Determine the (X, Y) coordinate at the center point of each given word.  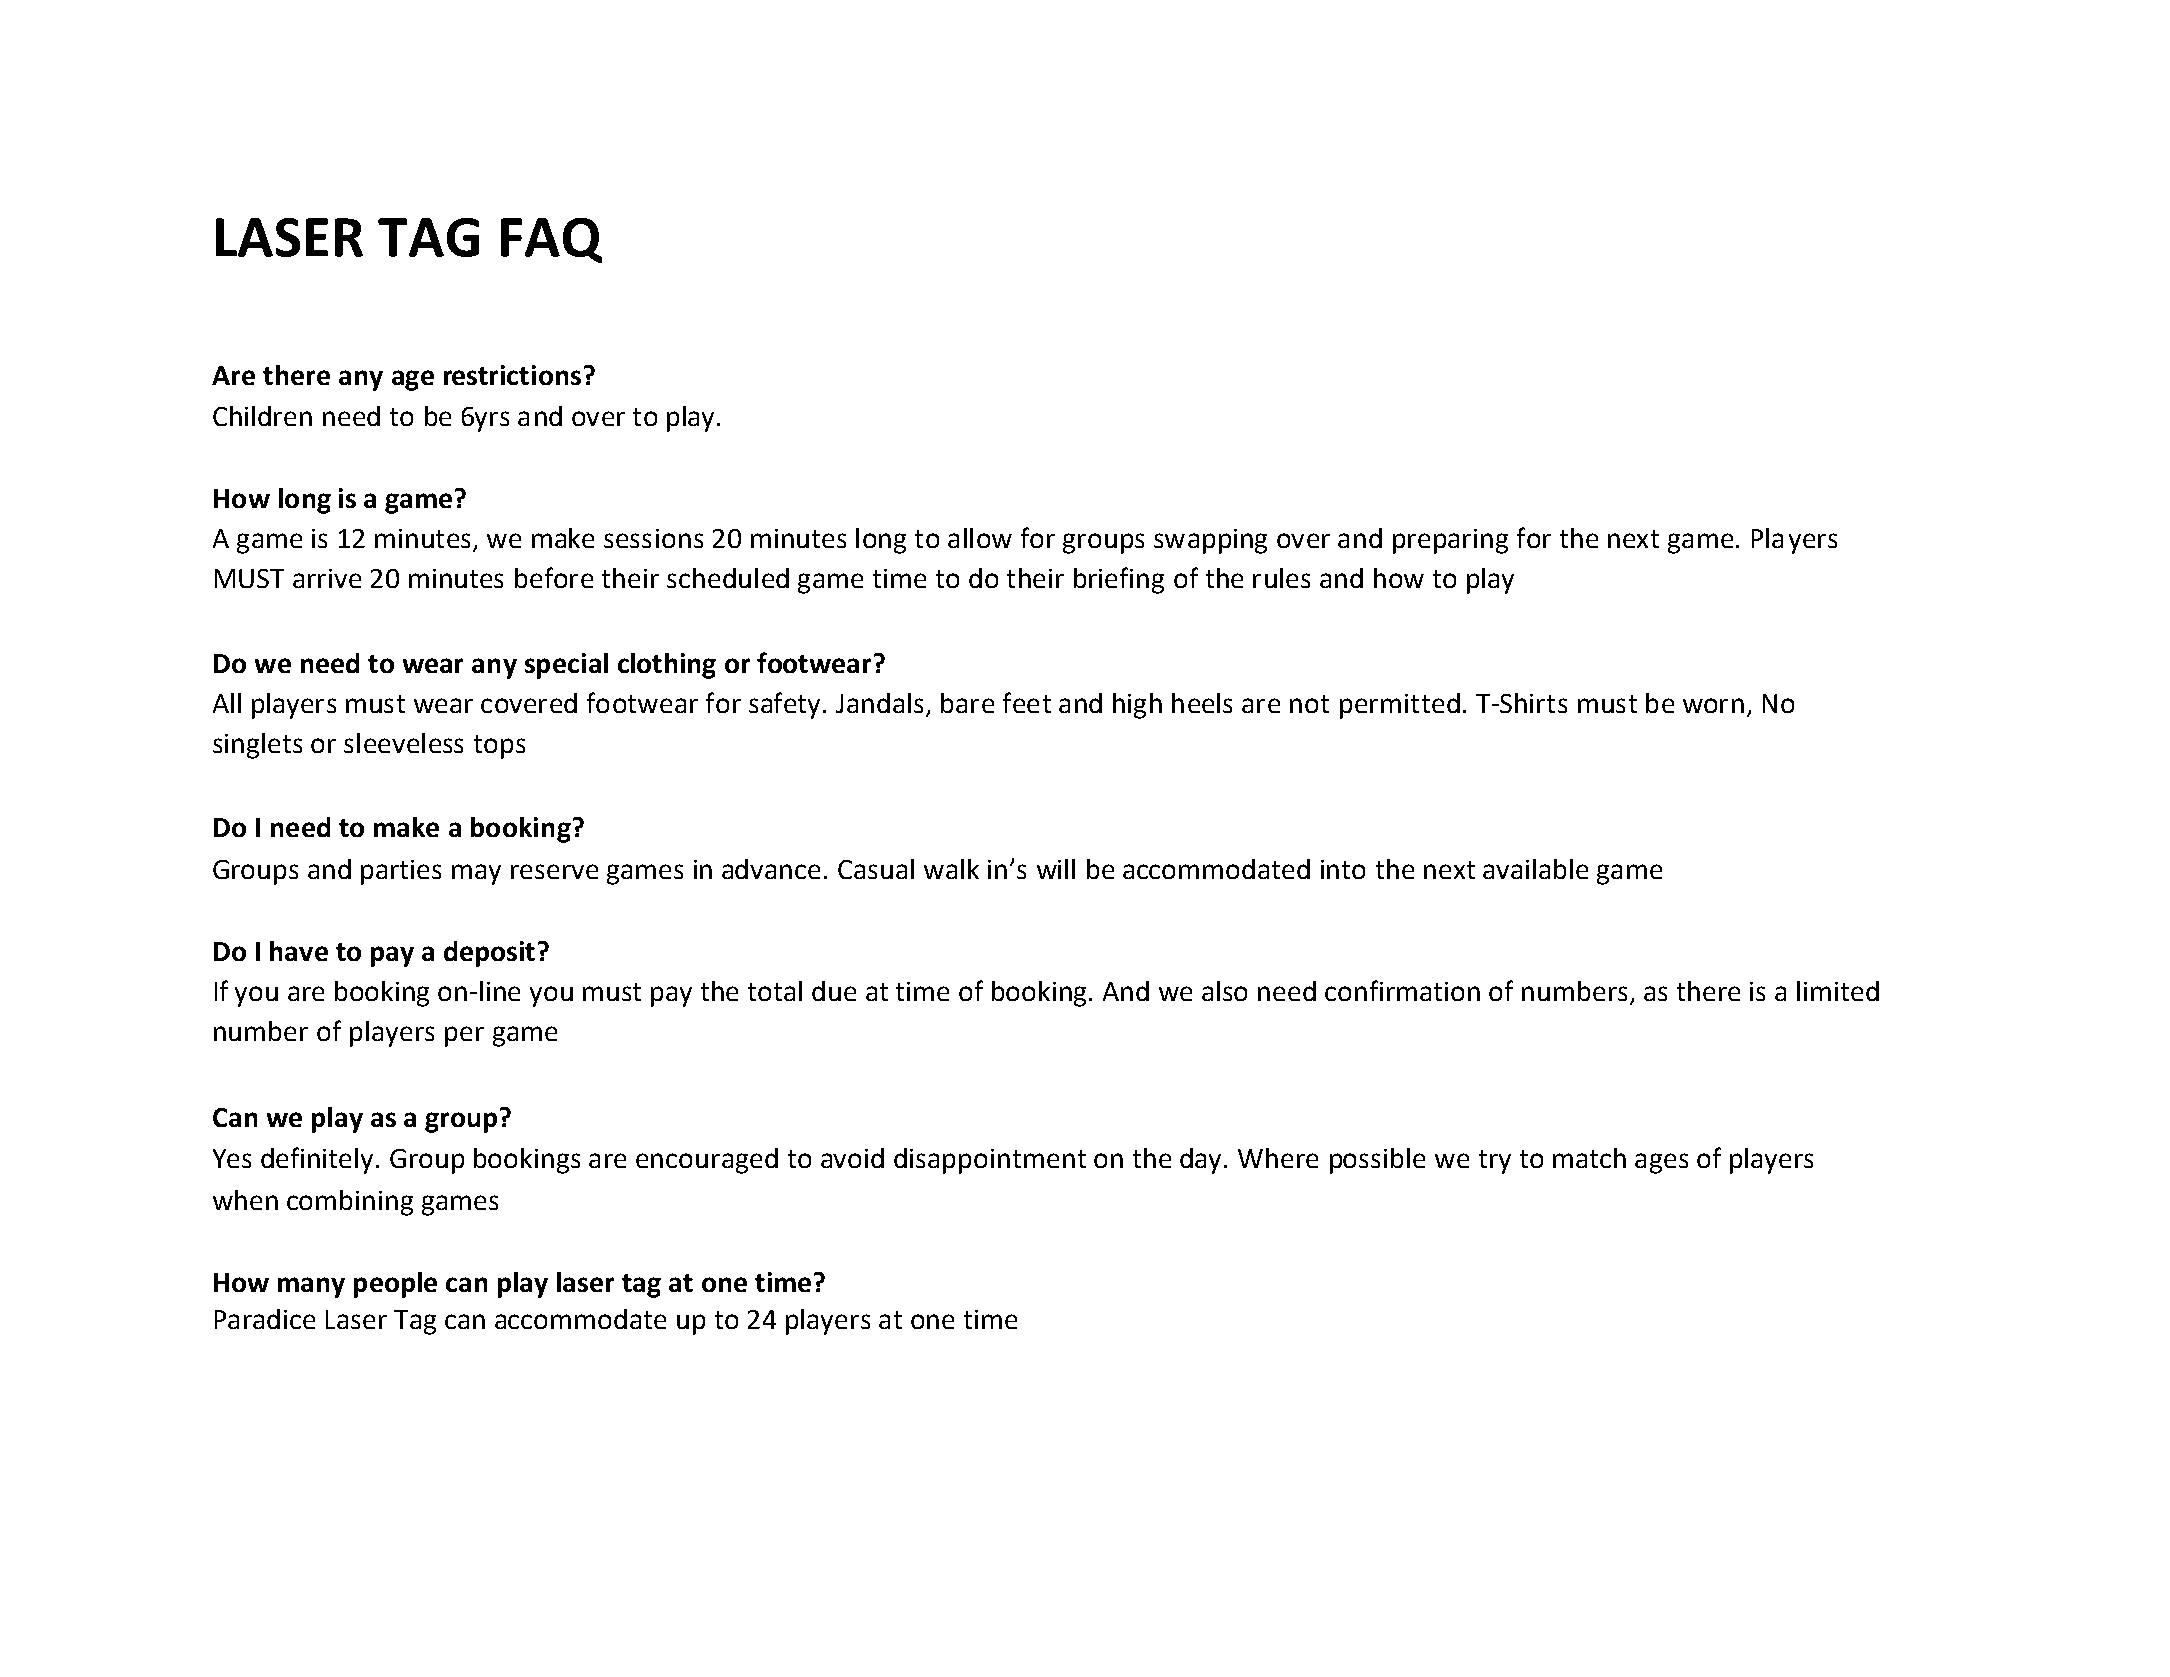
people (395, 1285)
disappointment (990, 1161)
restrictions (512, 375)
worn (1713, 705)
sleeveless (403, 743)
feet (1027, 702)
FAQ (551, 240)
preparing (1450, 541)
